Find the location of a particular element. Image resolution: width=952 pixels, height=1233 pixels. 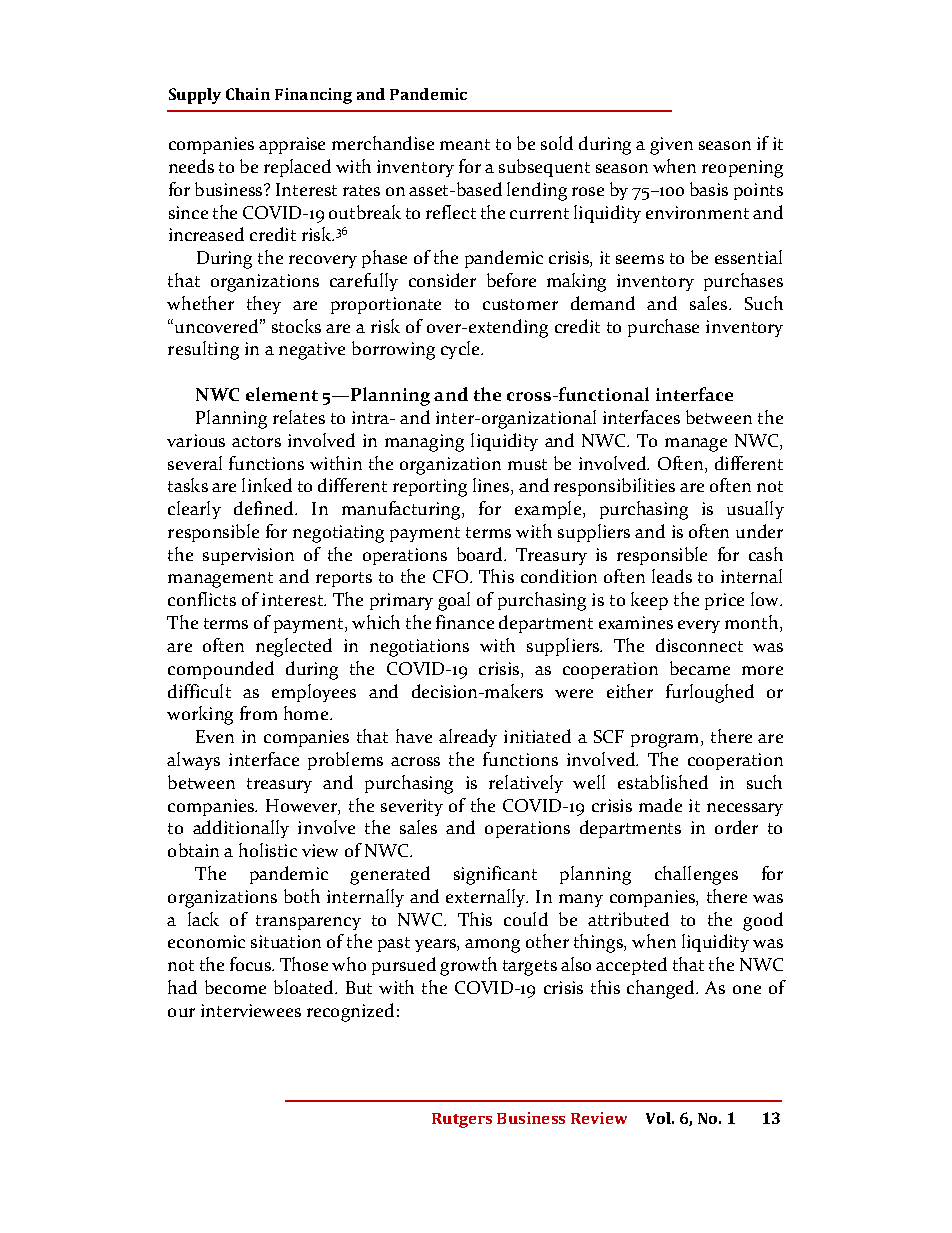

actors is located at coordinates (256, 441).
